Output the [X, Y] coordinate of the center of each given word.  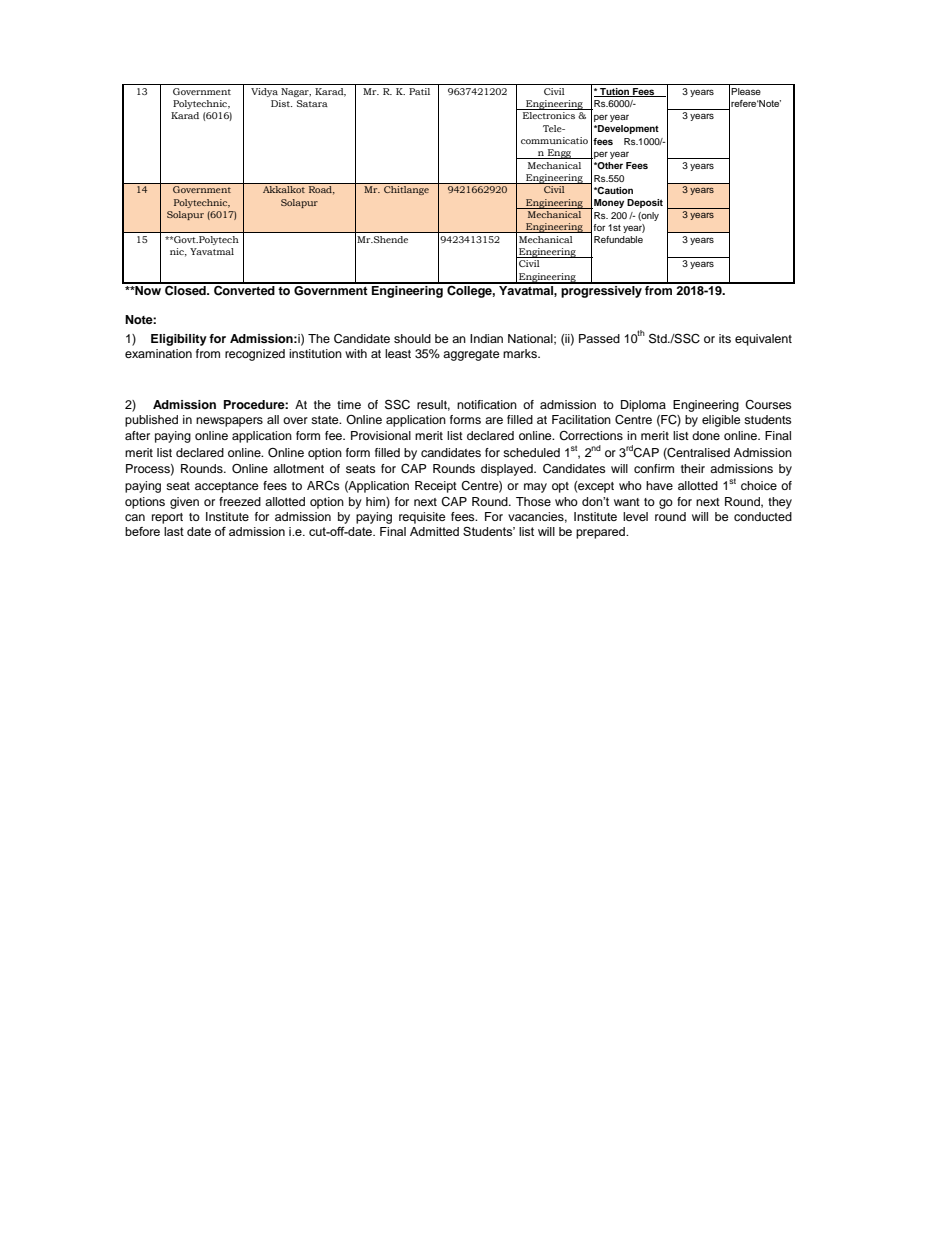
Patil [419, 91]
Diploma [643, 406]
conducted [763, 516]
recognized [255, 355]
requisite [422, 518]
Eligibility [179, 340]
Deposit [645, 203]
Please [746, 91]
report [167, 518]
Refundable [618, 239]
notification [487, 404]
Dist [281, 103]
